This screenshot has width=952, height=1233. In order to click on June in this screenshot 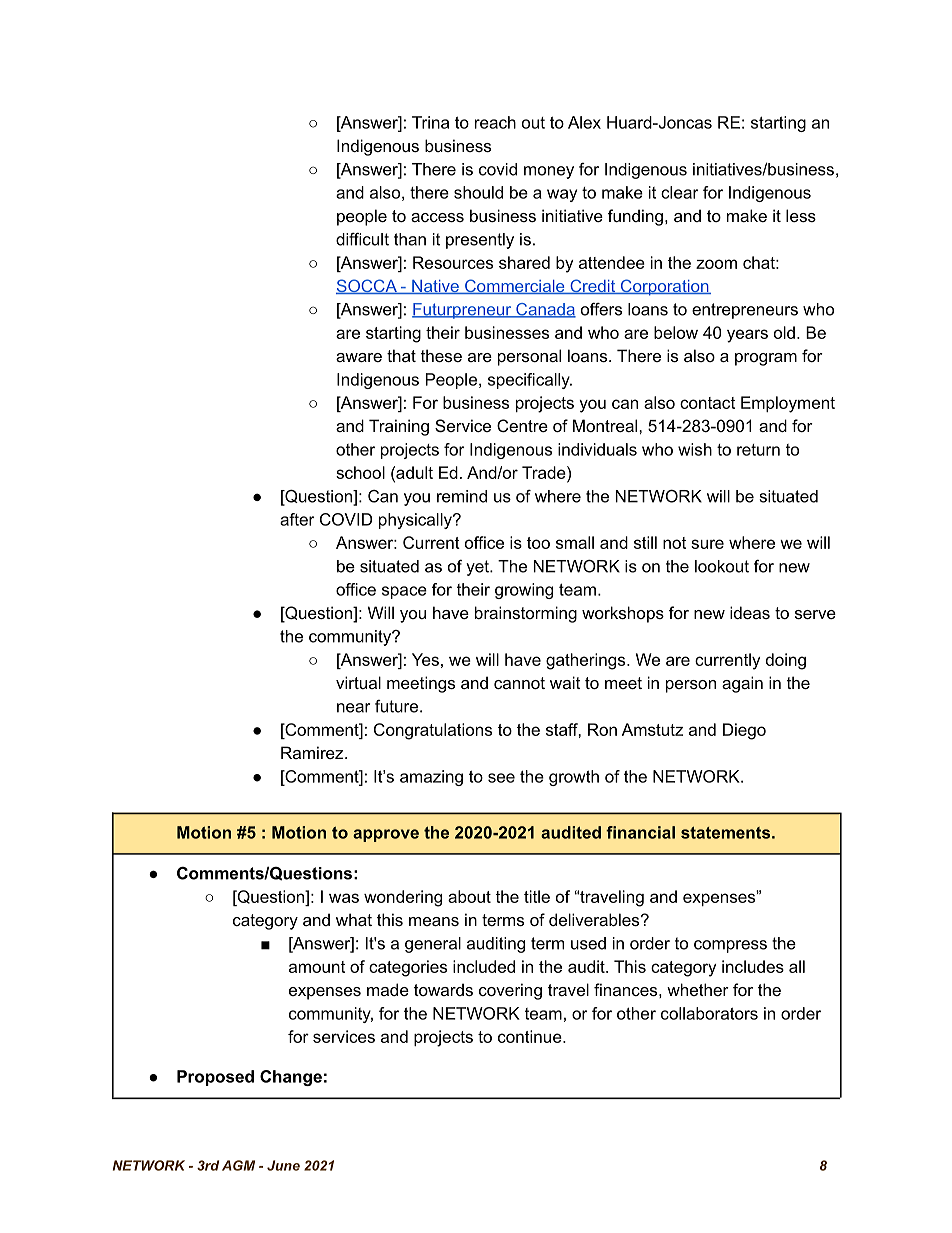, I will do `click(283, 1165)`.
